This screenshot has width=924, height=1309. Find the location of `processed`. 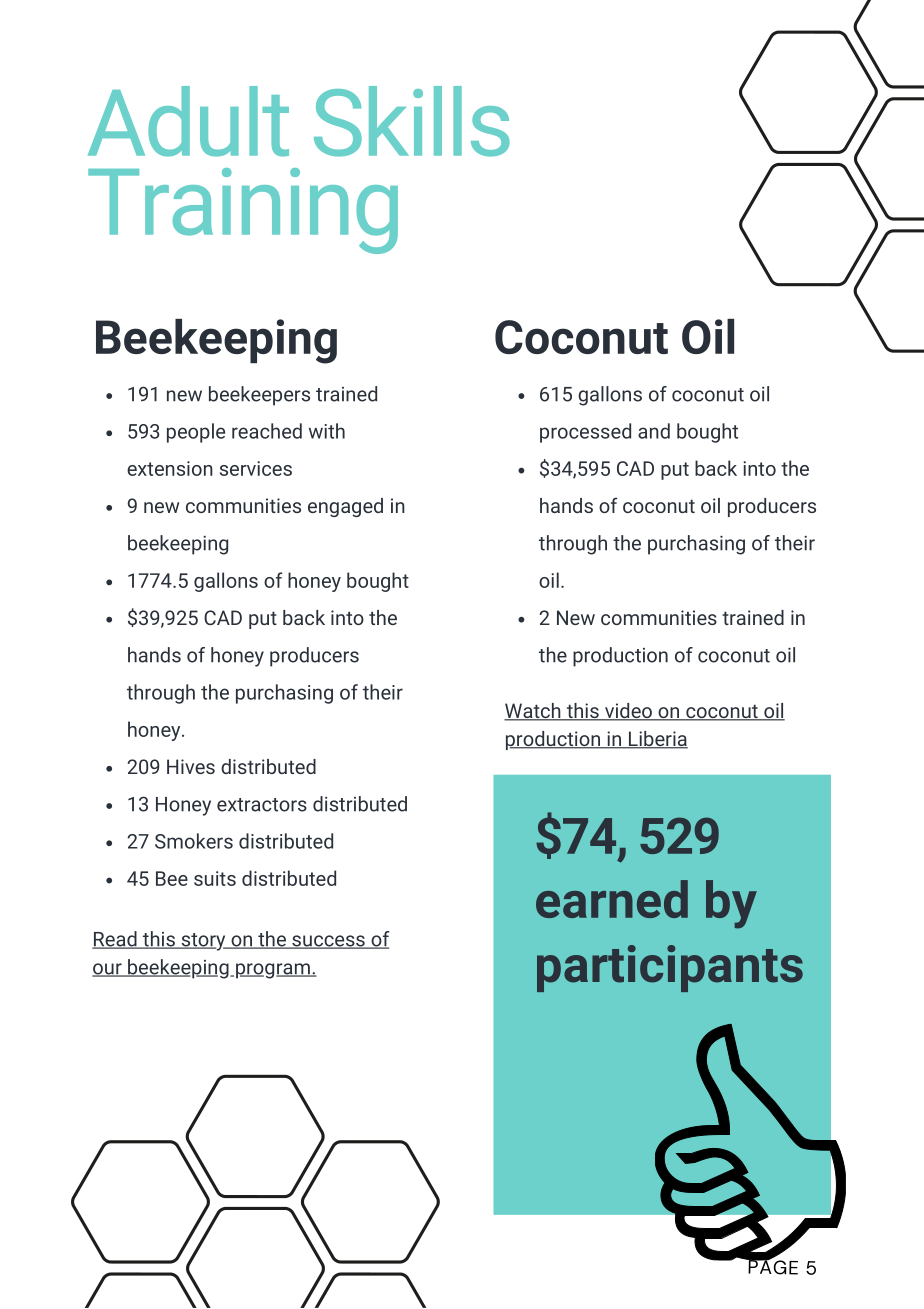

processed is located at coordinates (585, 433).
